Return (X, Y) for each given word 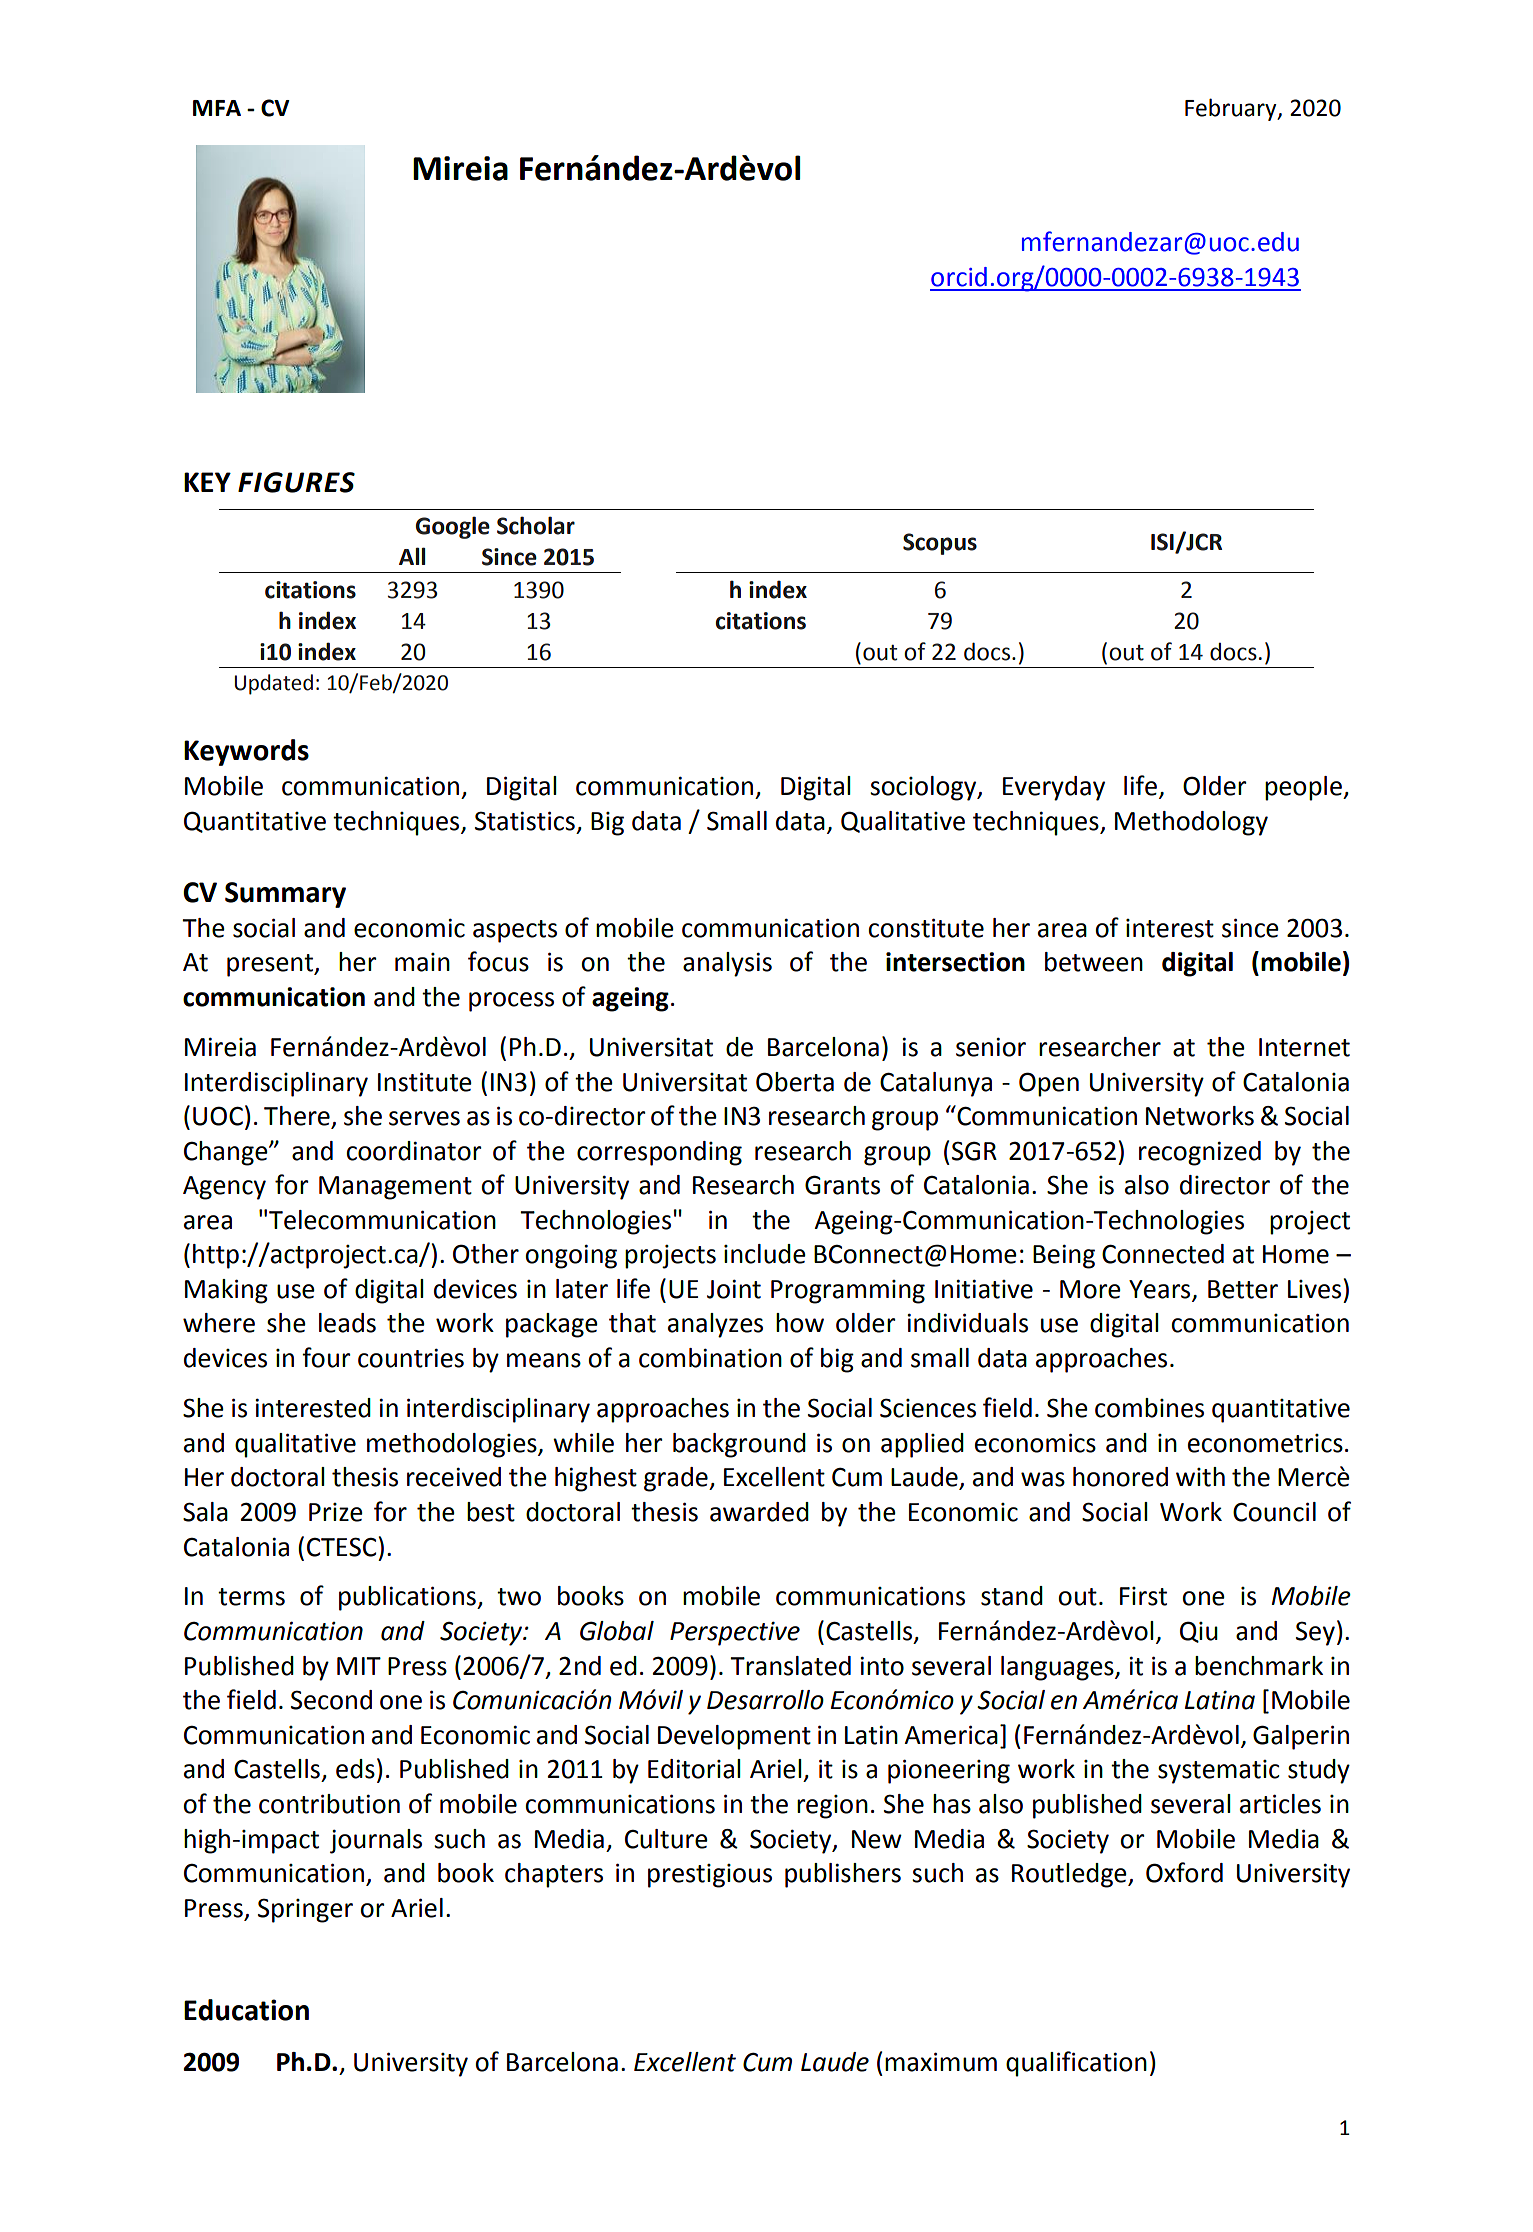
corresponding (659, 1153)
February (1232, 109)
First (1143, 1596)
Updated (274, 684)
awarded (759, 1512)
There (298, 1117)
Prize (336, 1512)
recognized (1200, 1153)
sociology (924, 788)
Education (246, 2010)
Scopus (940, 544)
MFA (217, 108)
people (1304, 788)
